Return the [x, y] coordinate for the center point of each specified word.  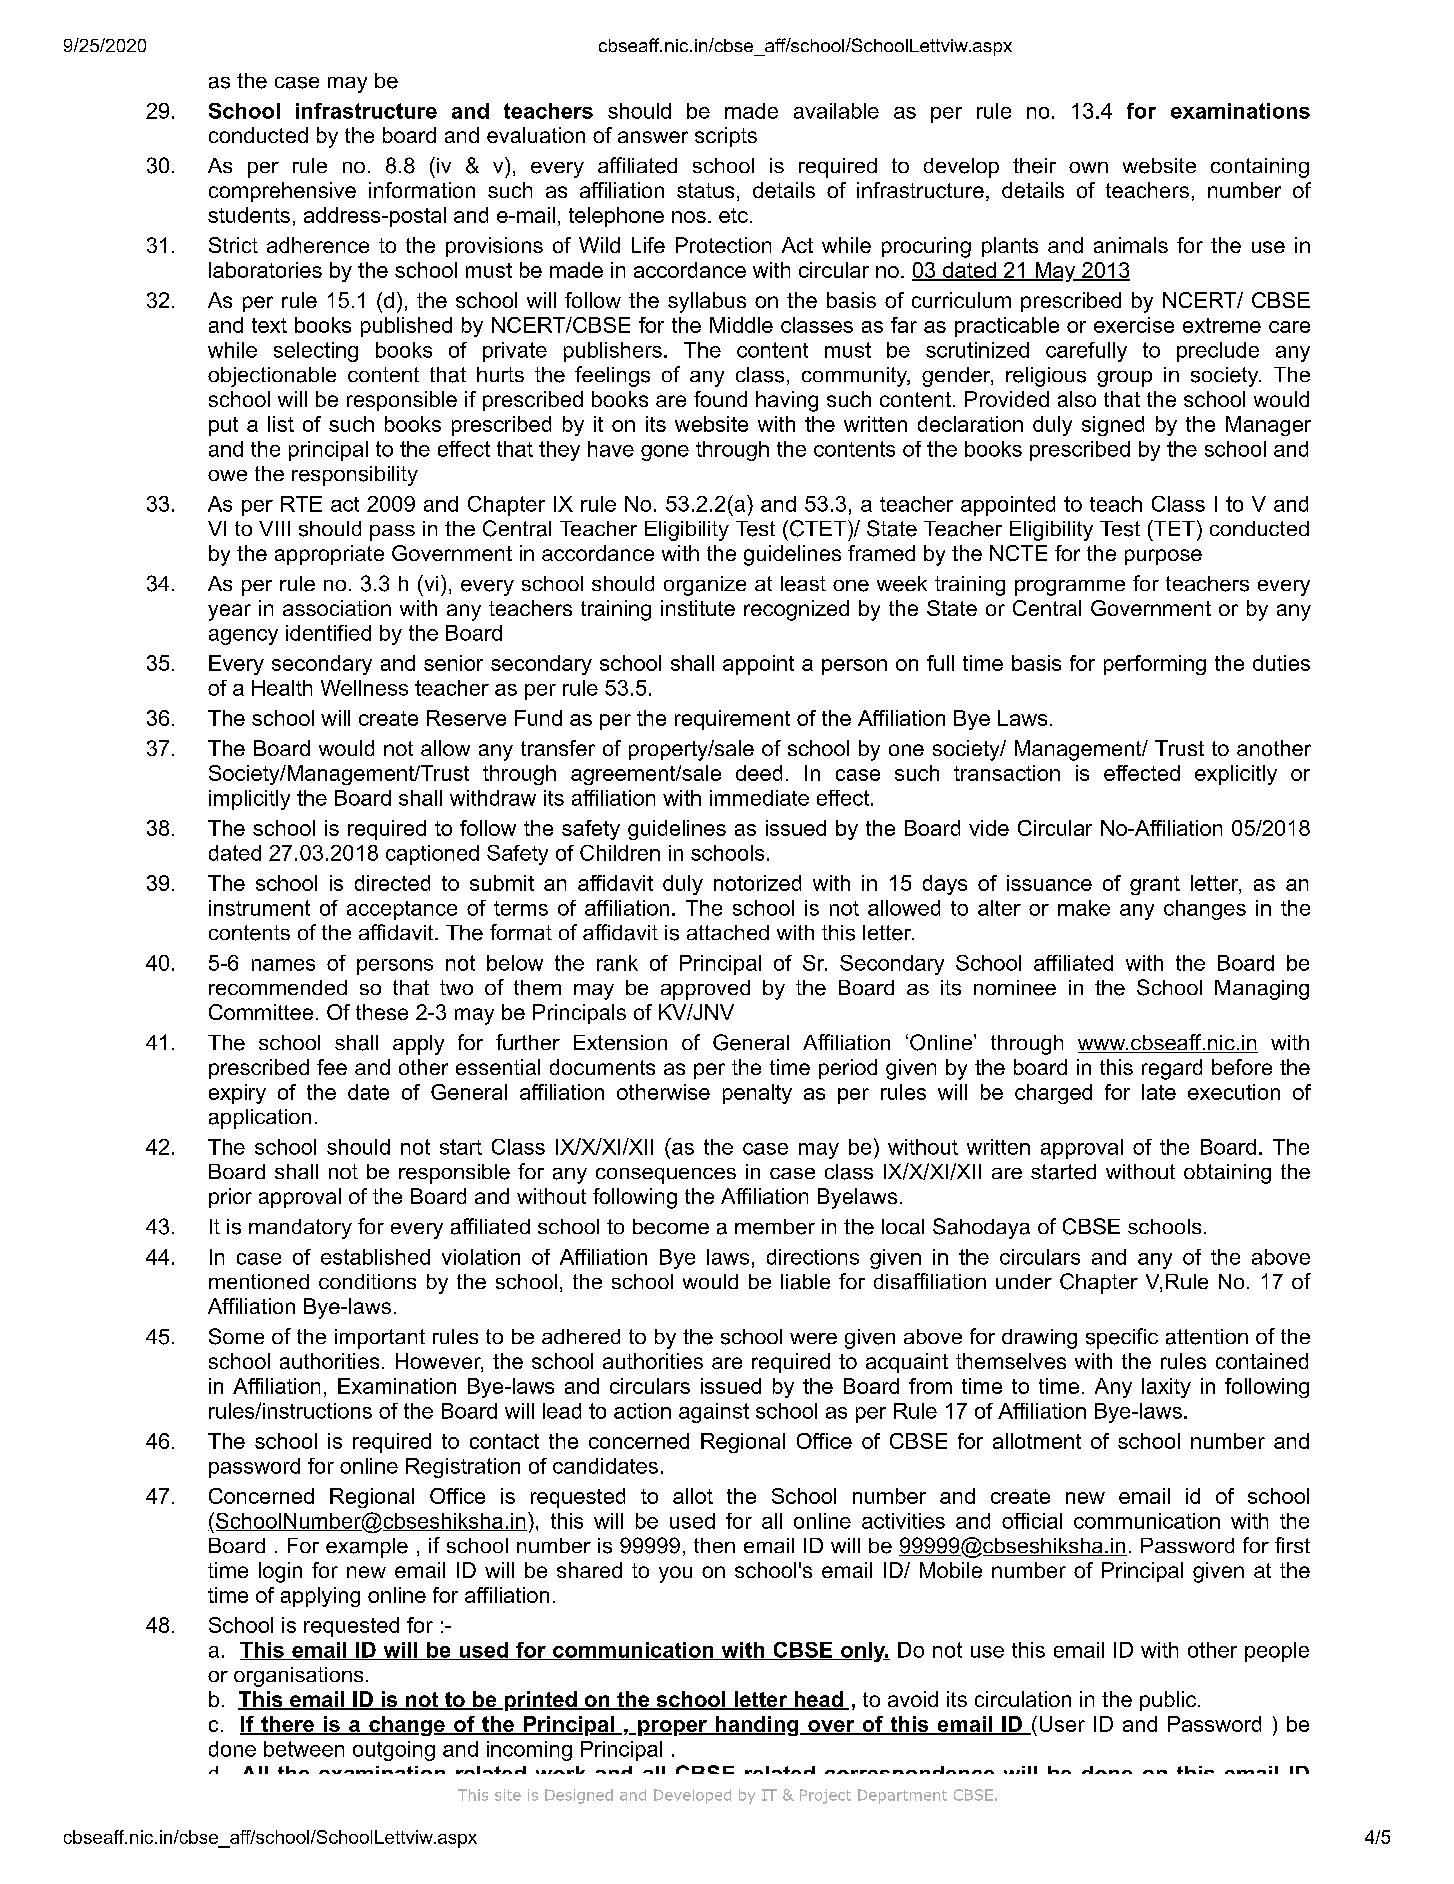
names [283, 965]
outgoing [394, 1751]
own [1088, 167]
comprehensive [282, 192]
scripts [726, 137]
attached [728, 932]
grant [1155, 885]
